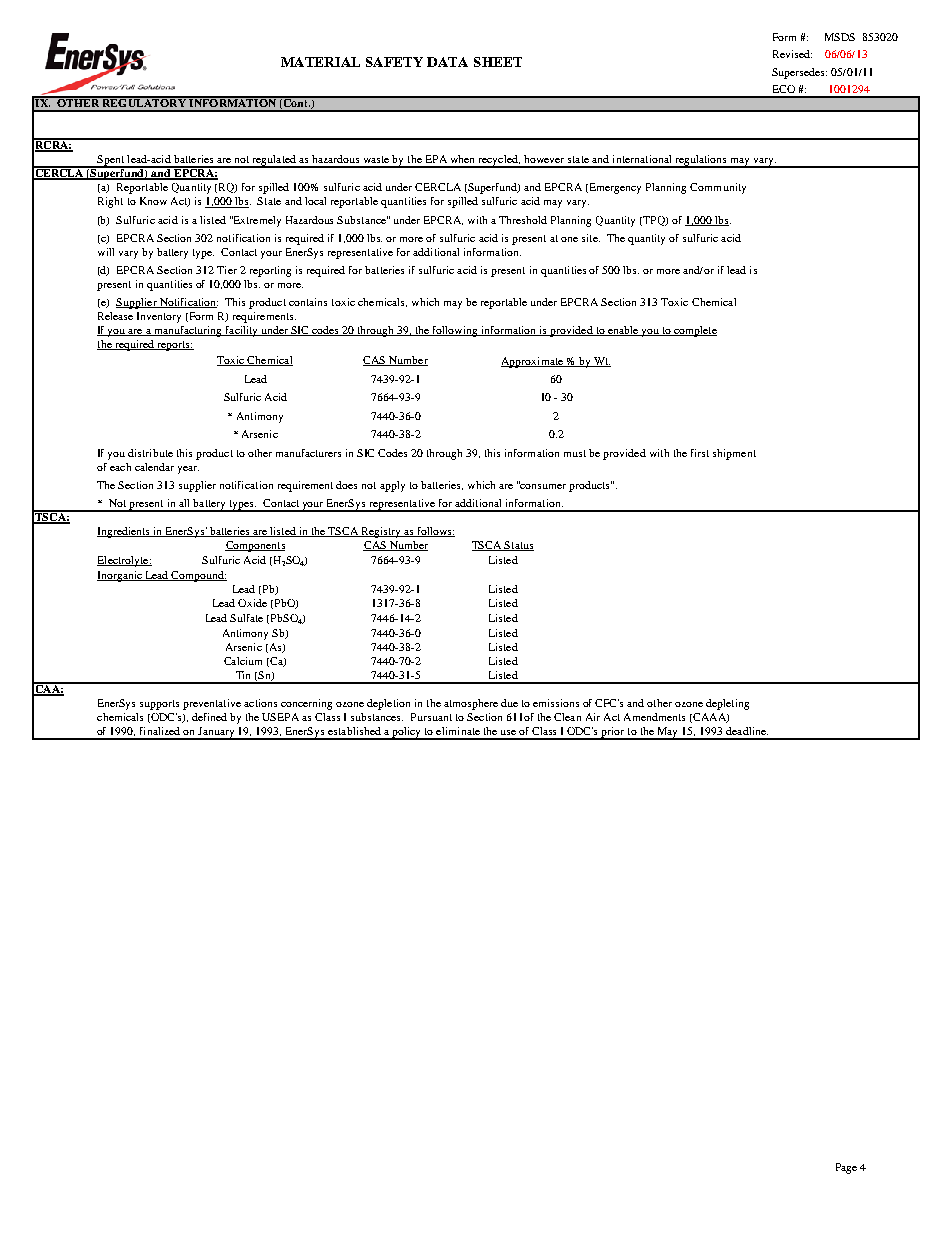 This screenshot has height=1233, width=952. Describe the element at coordinates (217, 733) in the screenshot. I see `January` at that location.
